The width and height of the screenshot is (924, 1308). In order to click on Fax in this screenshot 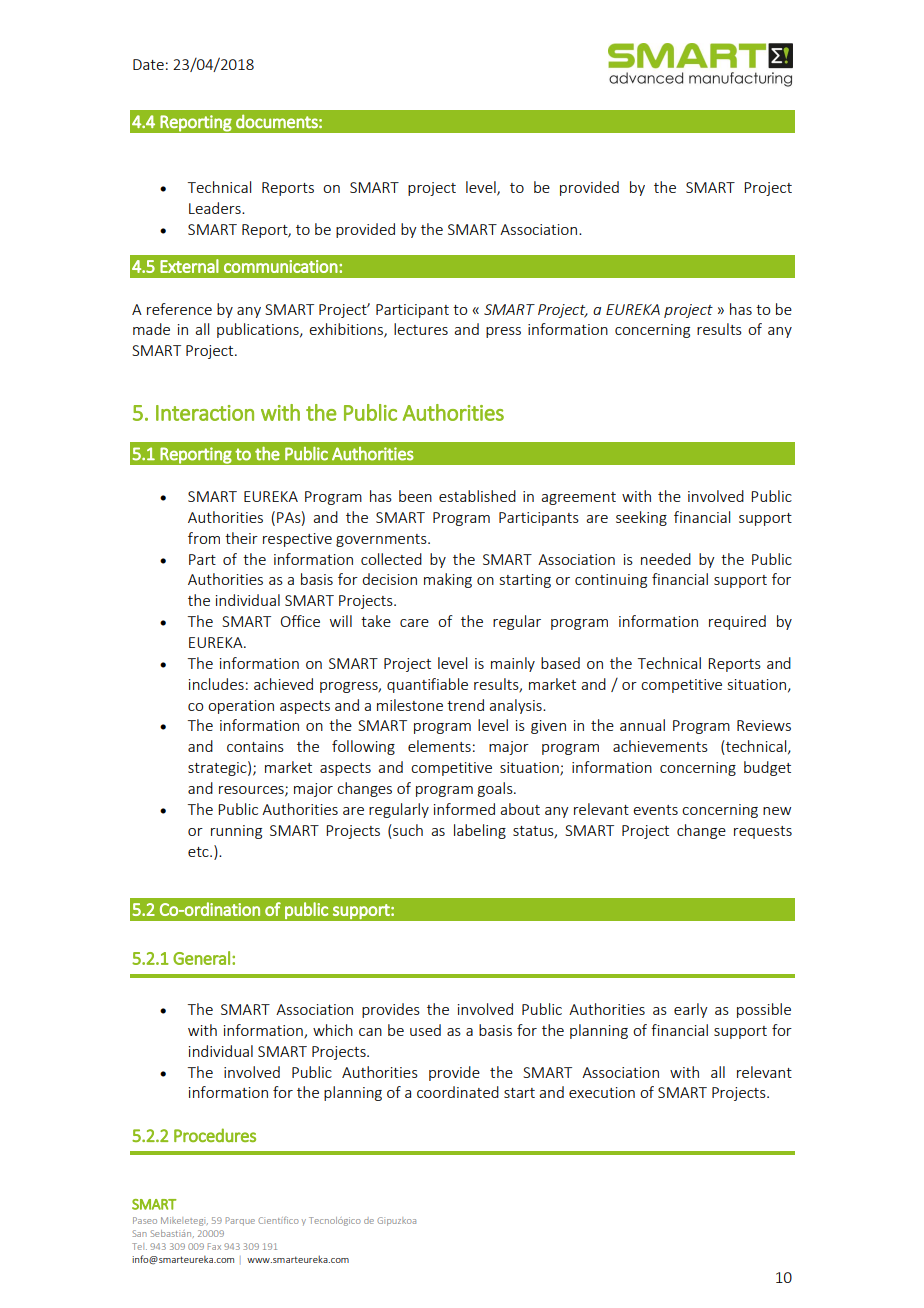, I will do `click(214, 1246)`.
